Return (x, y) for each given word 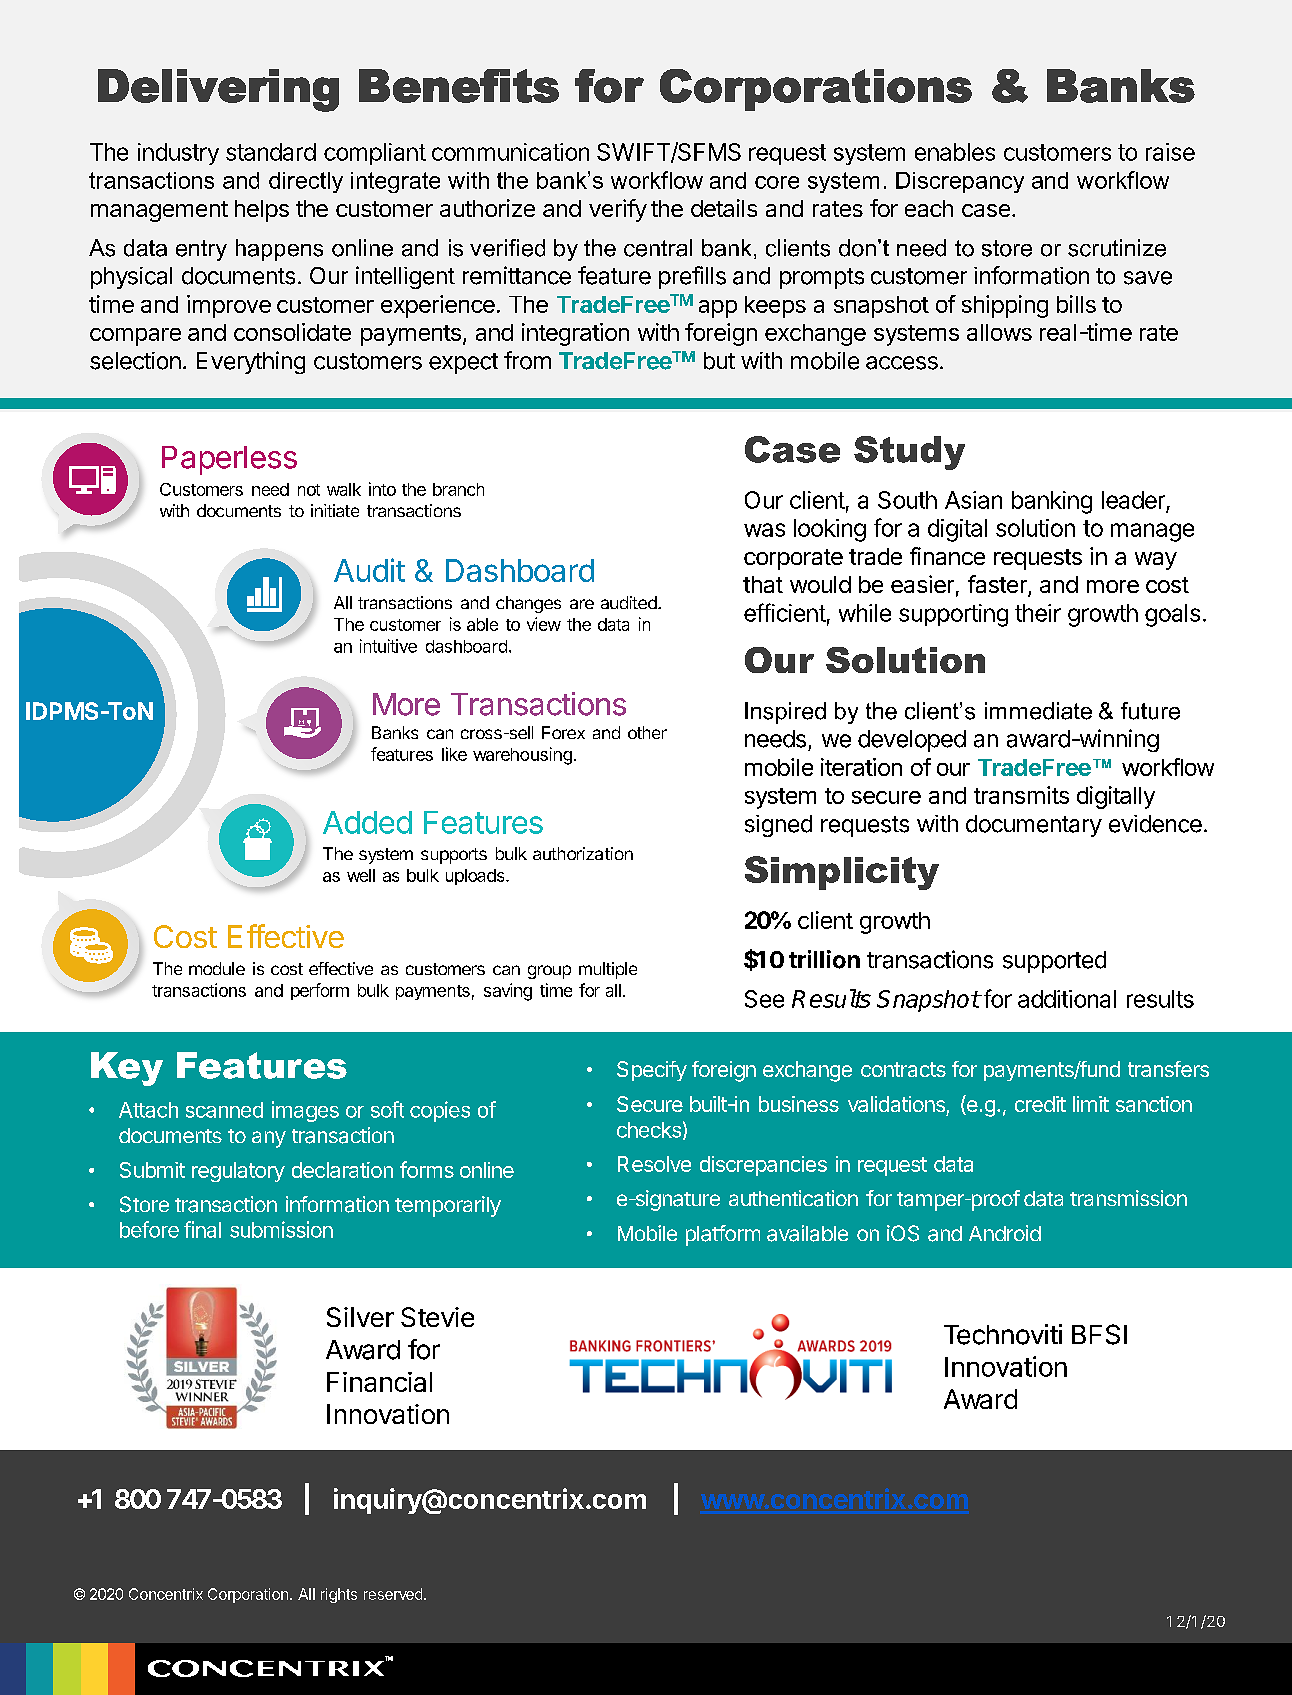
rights (339, 1595)
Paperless (229, 460)
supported (1054, 962)
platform (723, 1235)
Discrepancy (960, 182)
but (719, 361)
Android (1005, 1233)
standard (271, 152)
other (647, 732)
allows (999, 332)
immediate (1038, 711)
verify (618, 210)
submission (281, 1229)
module (217, 968)
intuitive (388, 646)
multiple (608, 970)
